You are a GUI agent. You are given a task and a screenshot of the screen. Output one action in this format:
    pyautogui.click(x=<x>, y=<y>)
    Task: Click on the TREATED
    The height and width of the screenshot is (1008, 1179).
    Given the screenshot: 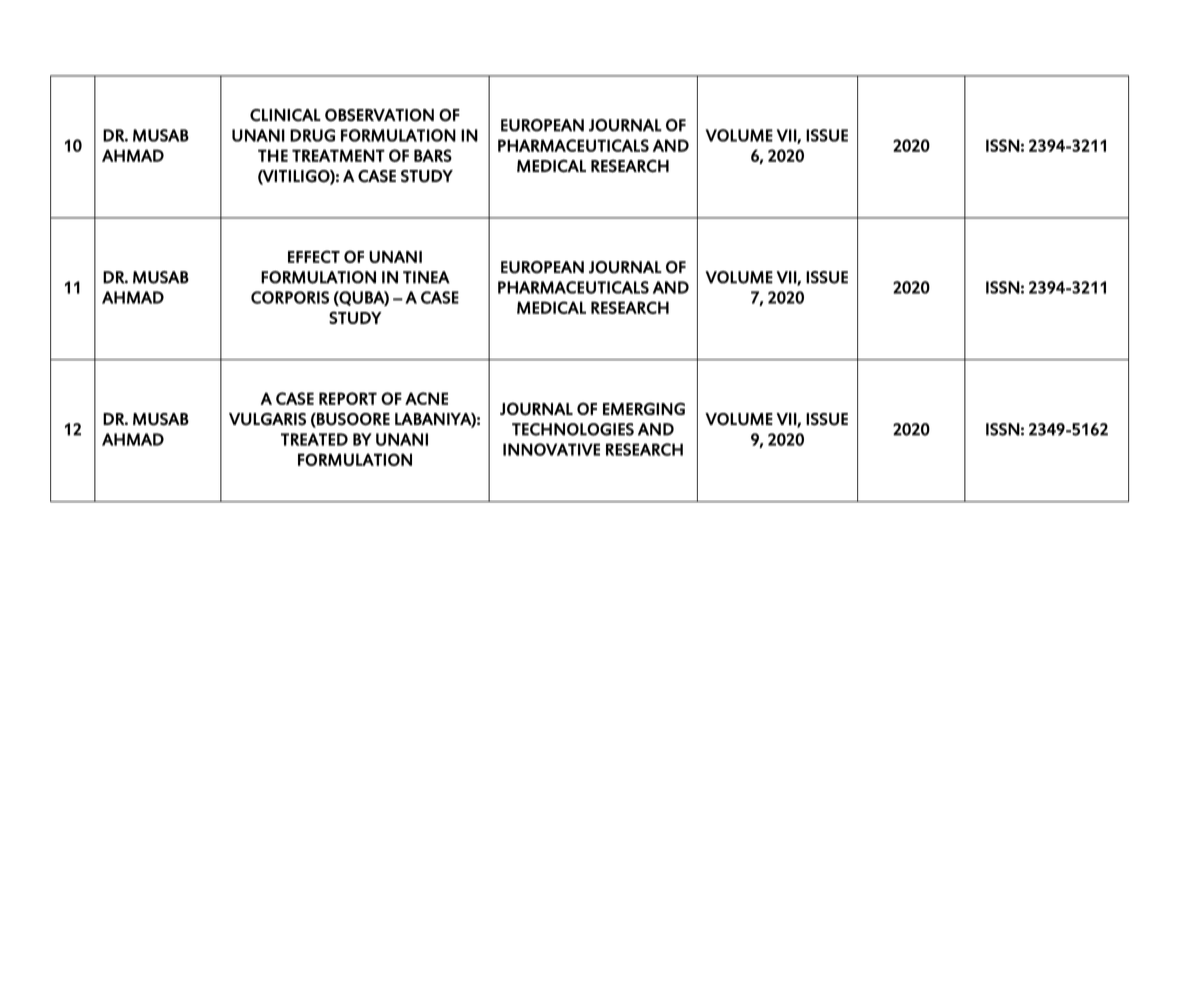 What is the action you would take?
    pyautogui.click(x=314, y=439)
